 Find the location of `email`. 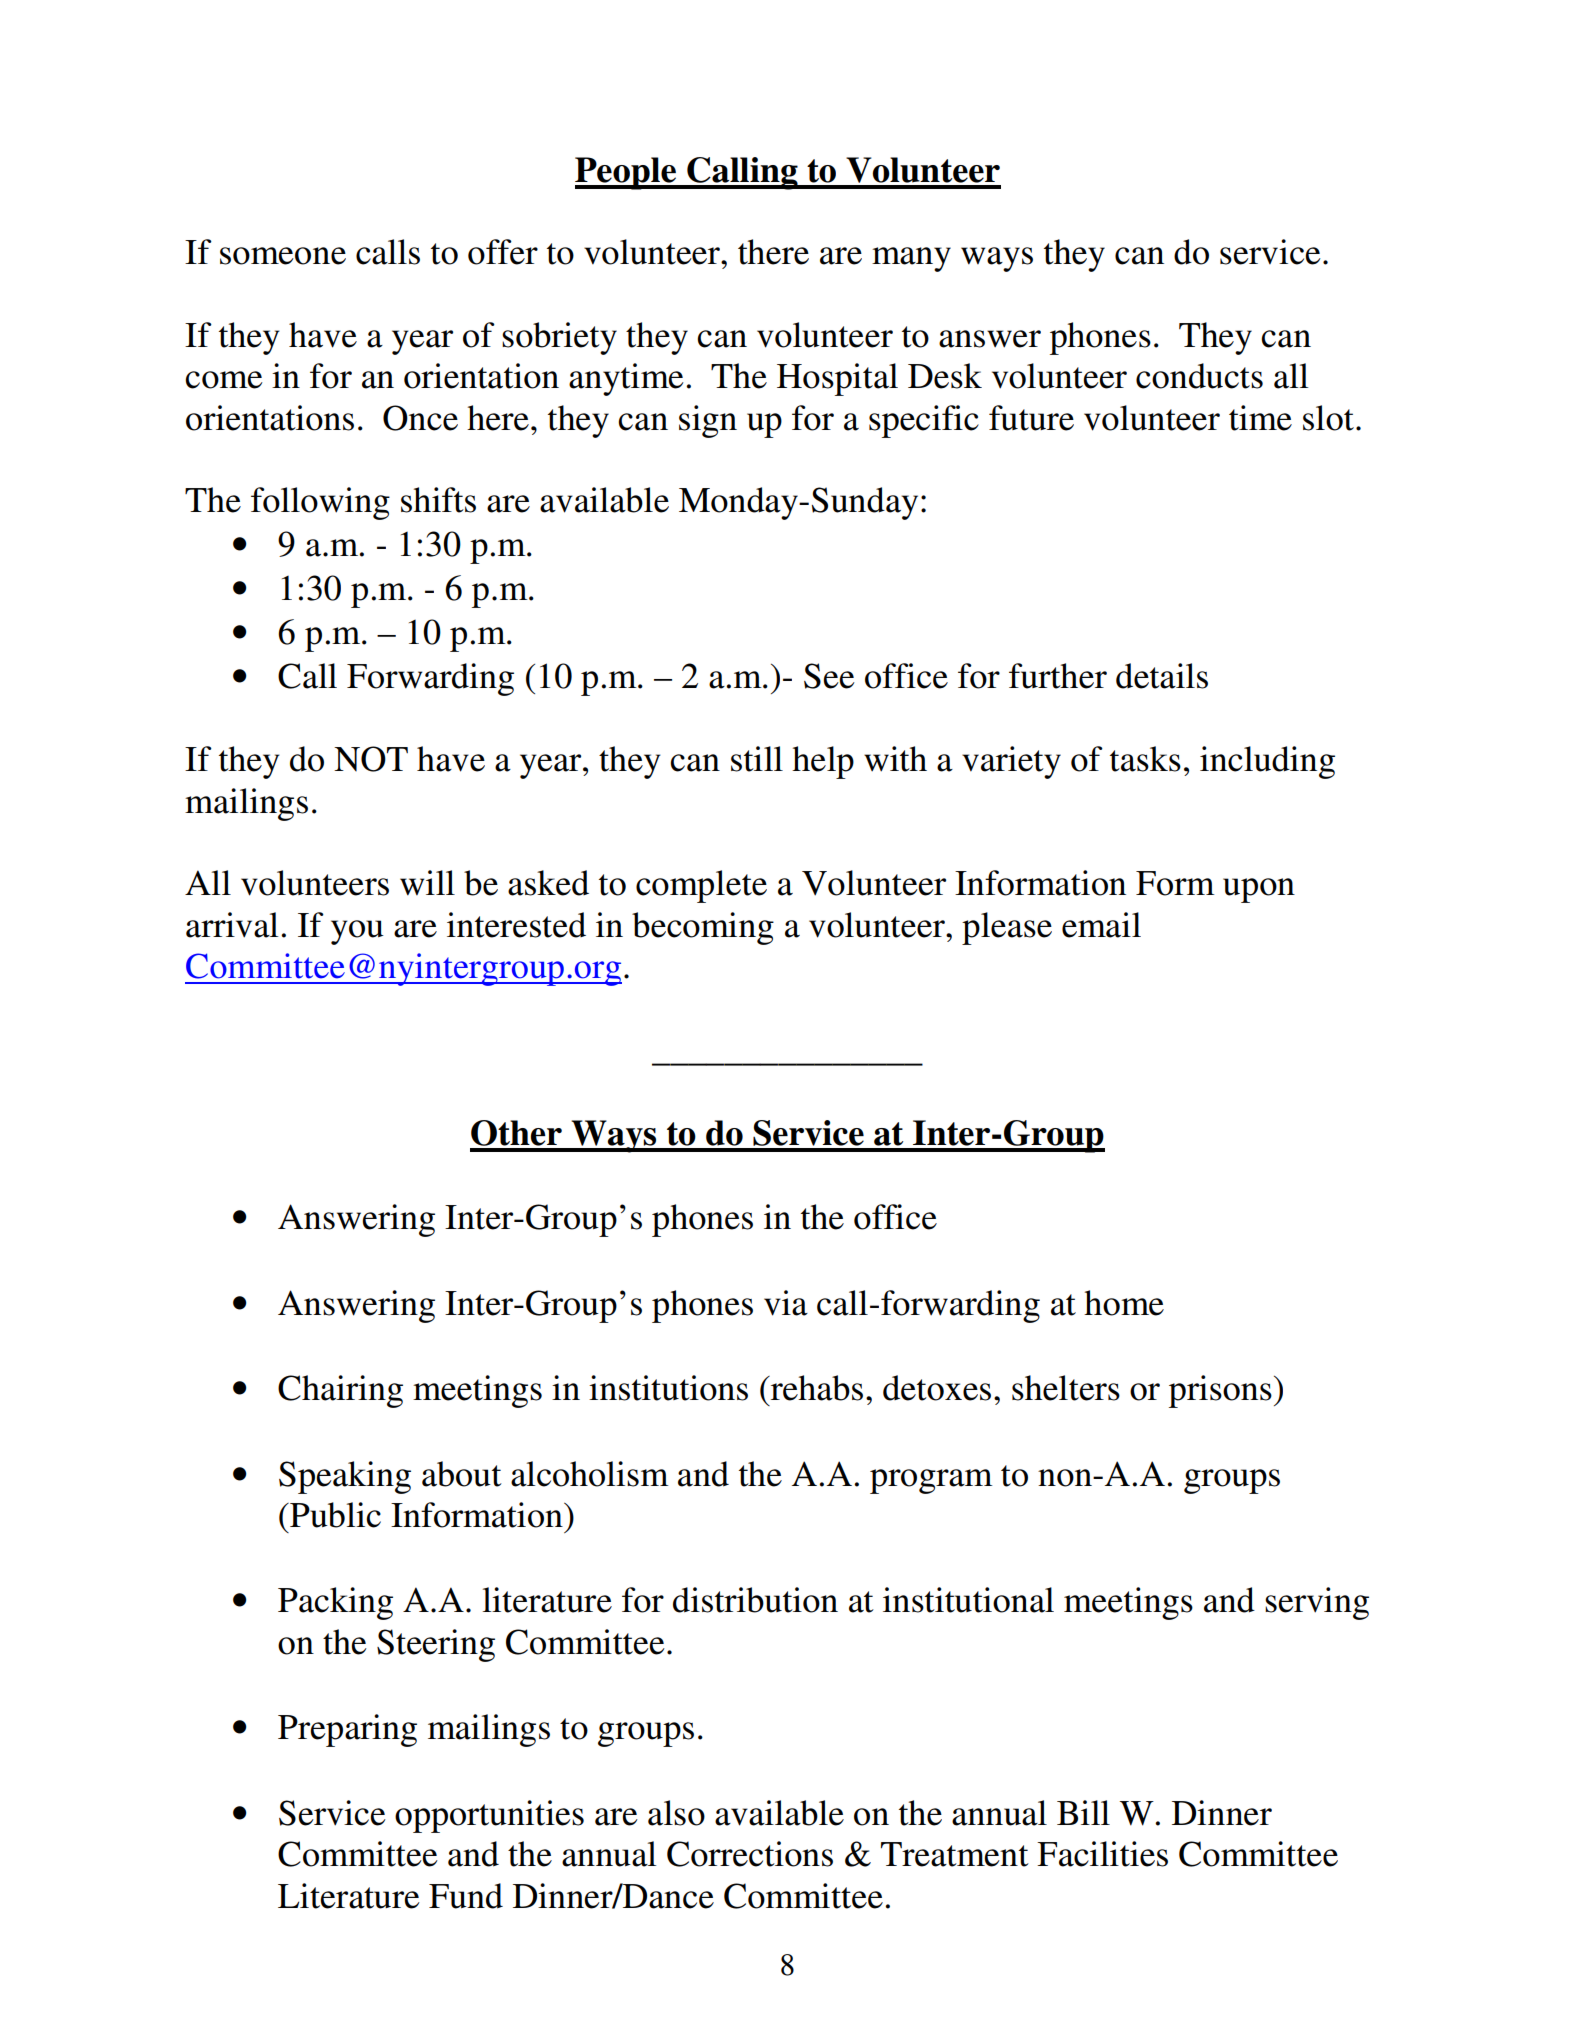

email is located at coordinates (1101, 925).
